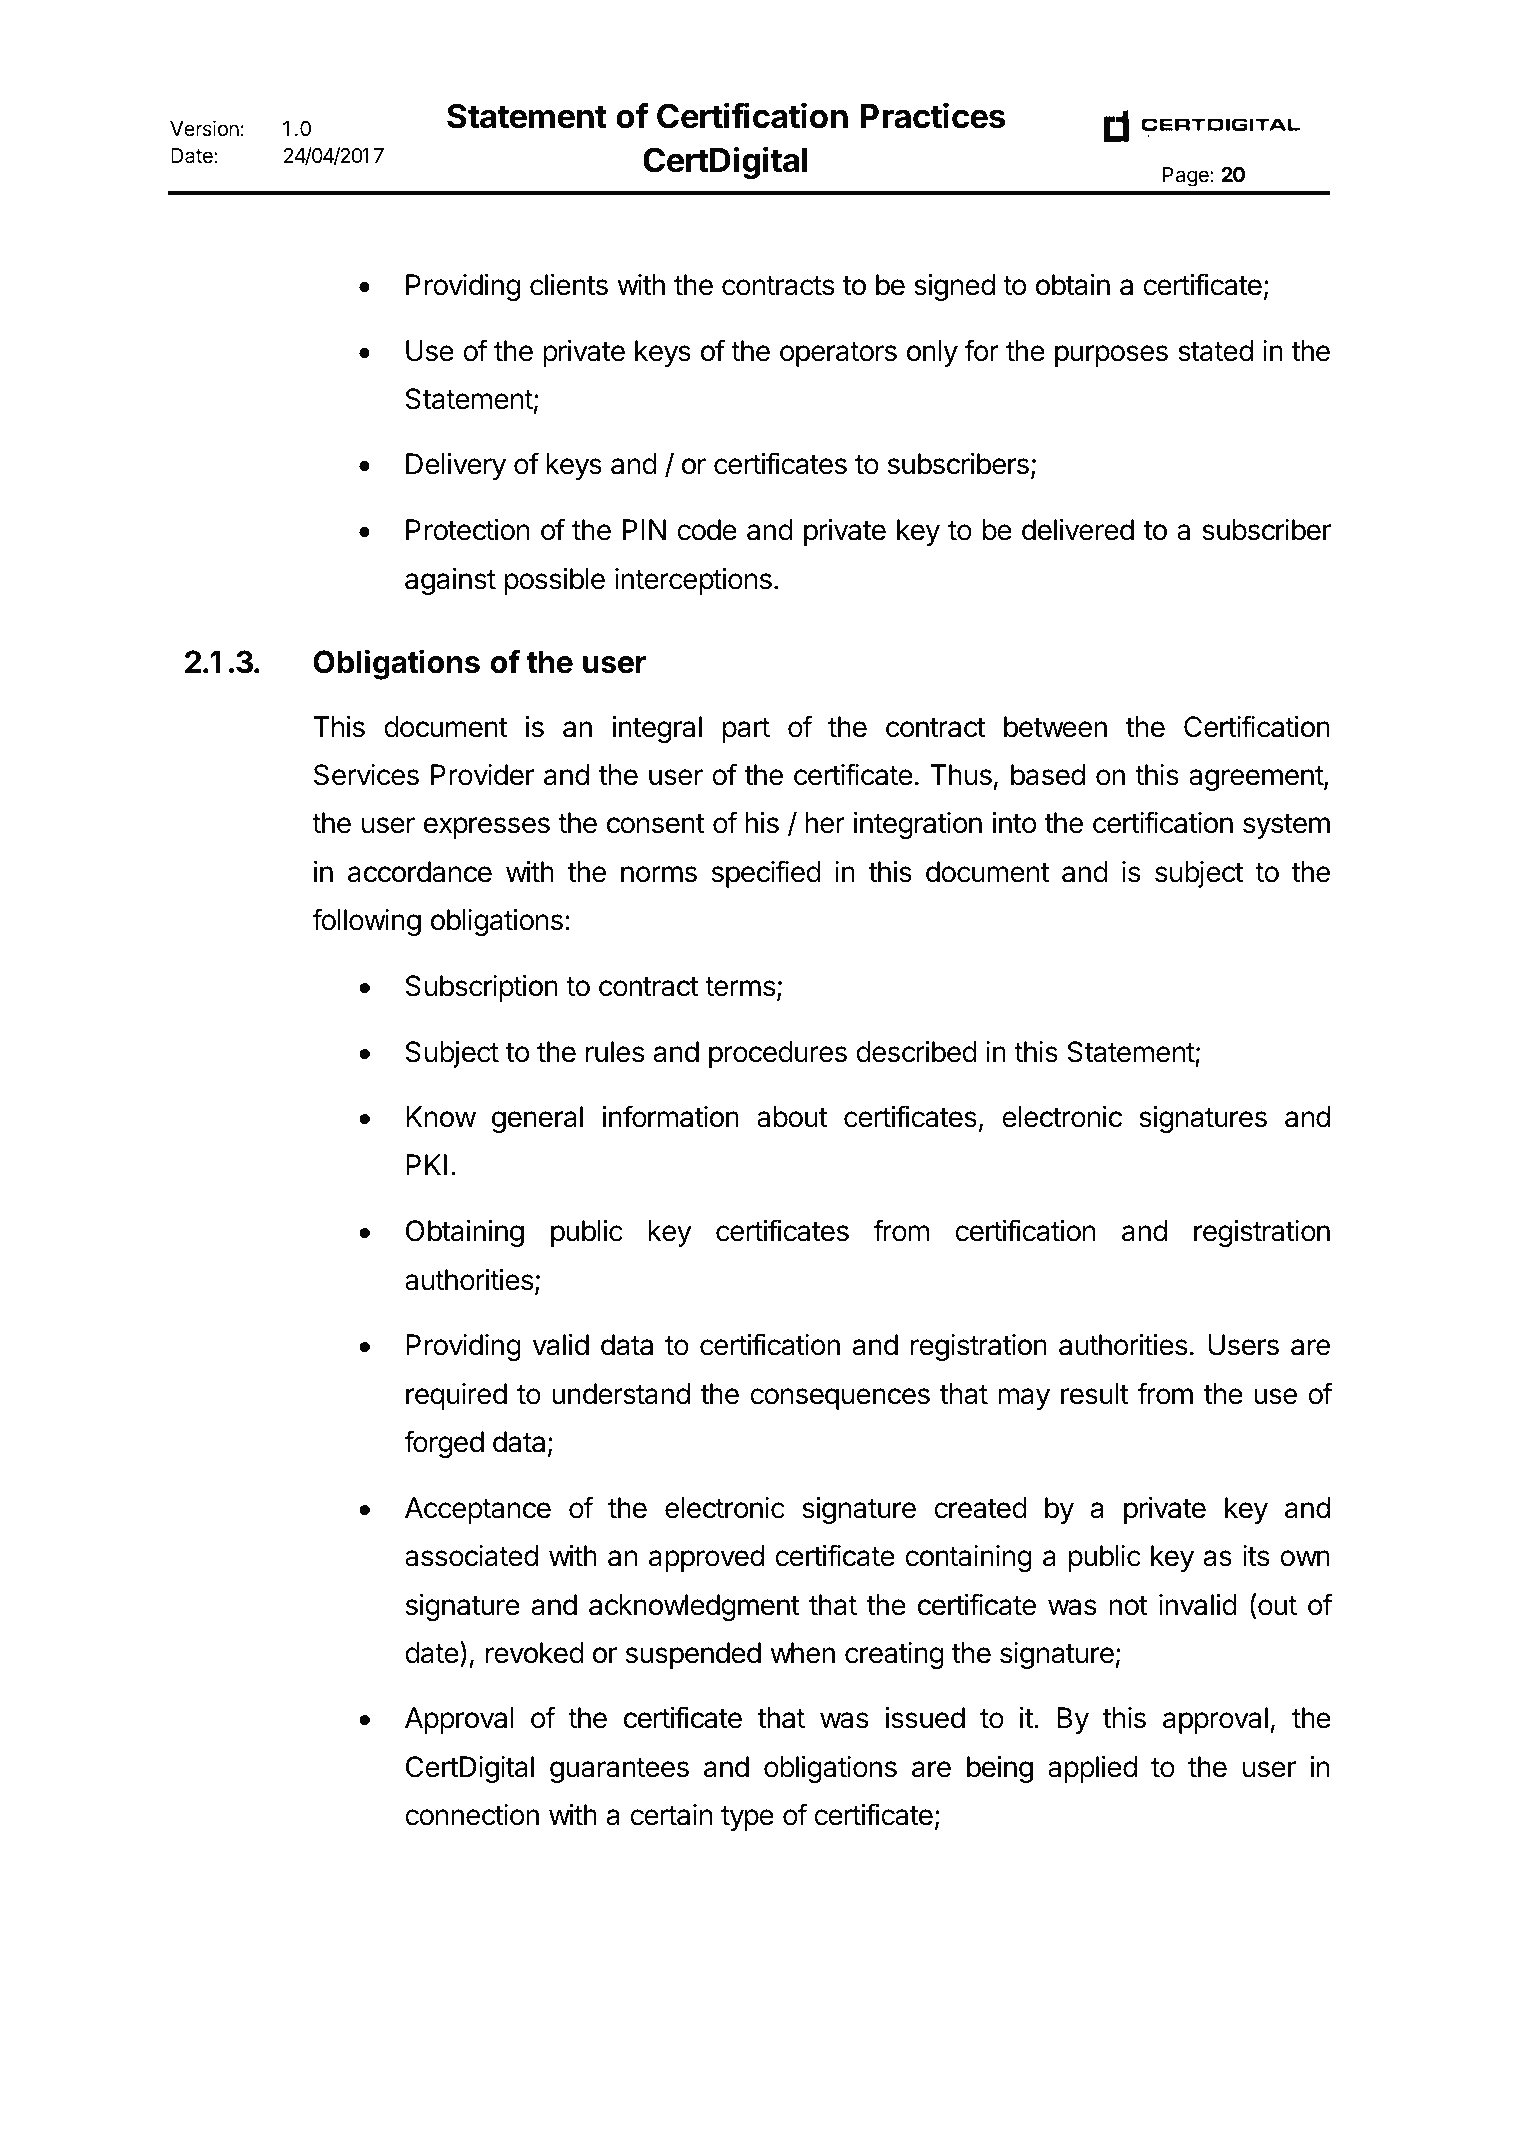  Describe the element at coordinates (746, 730) in the document. I see `part` at that location.
